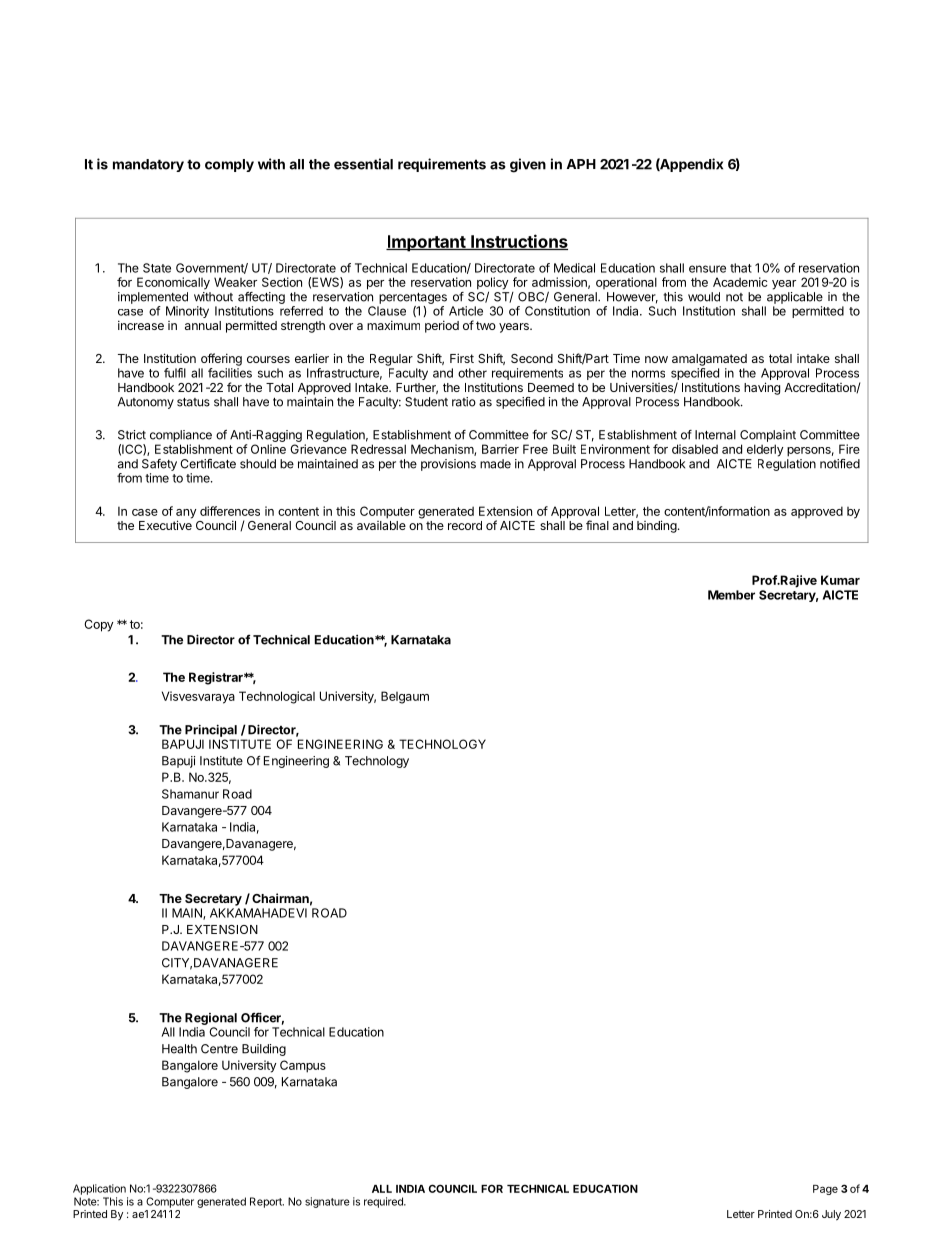  Describe the element at coordinates (825, 1190) in the screenshot. I see `Page` at that location.
